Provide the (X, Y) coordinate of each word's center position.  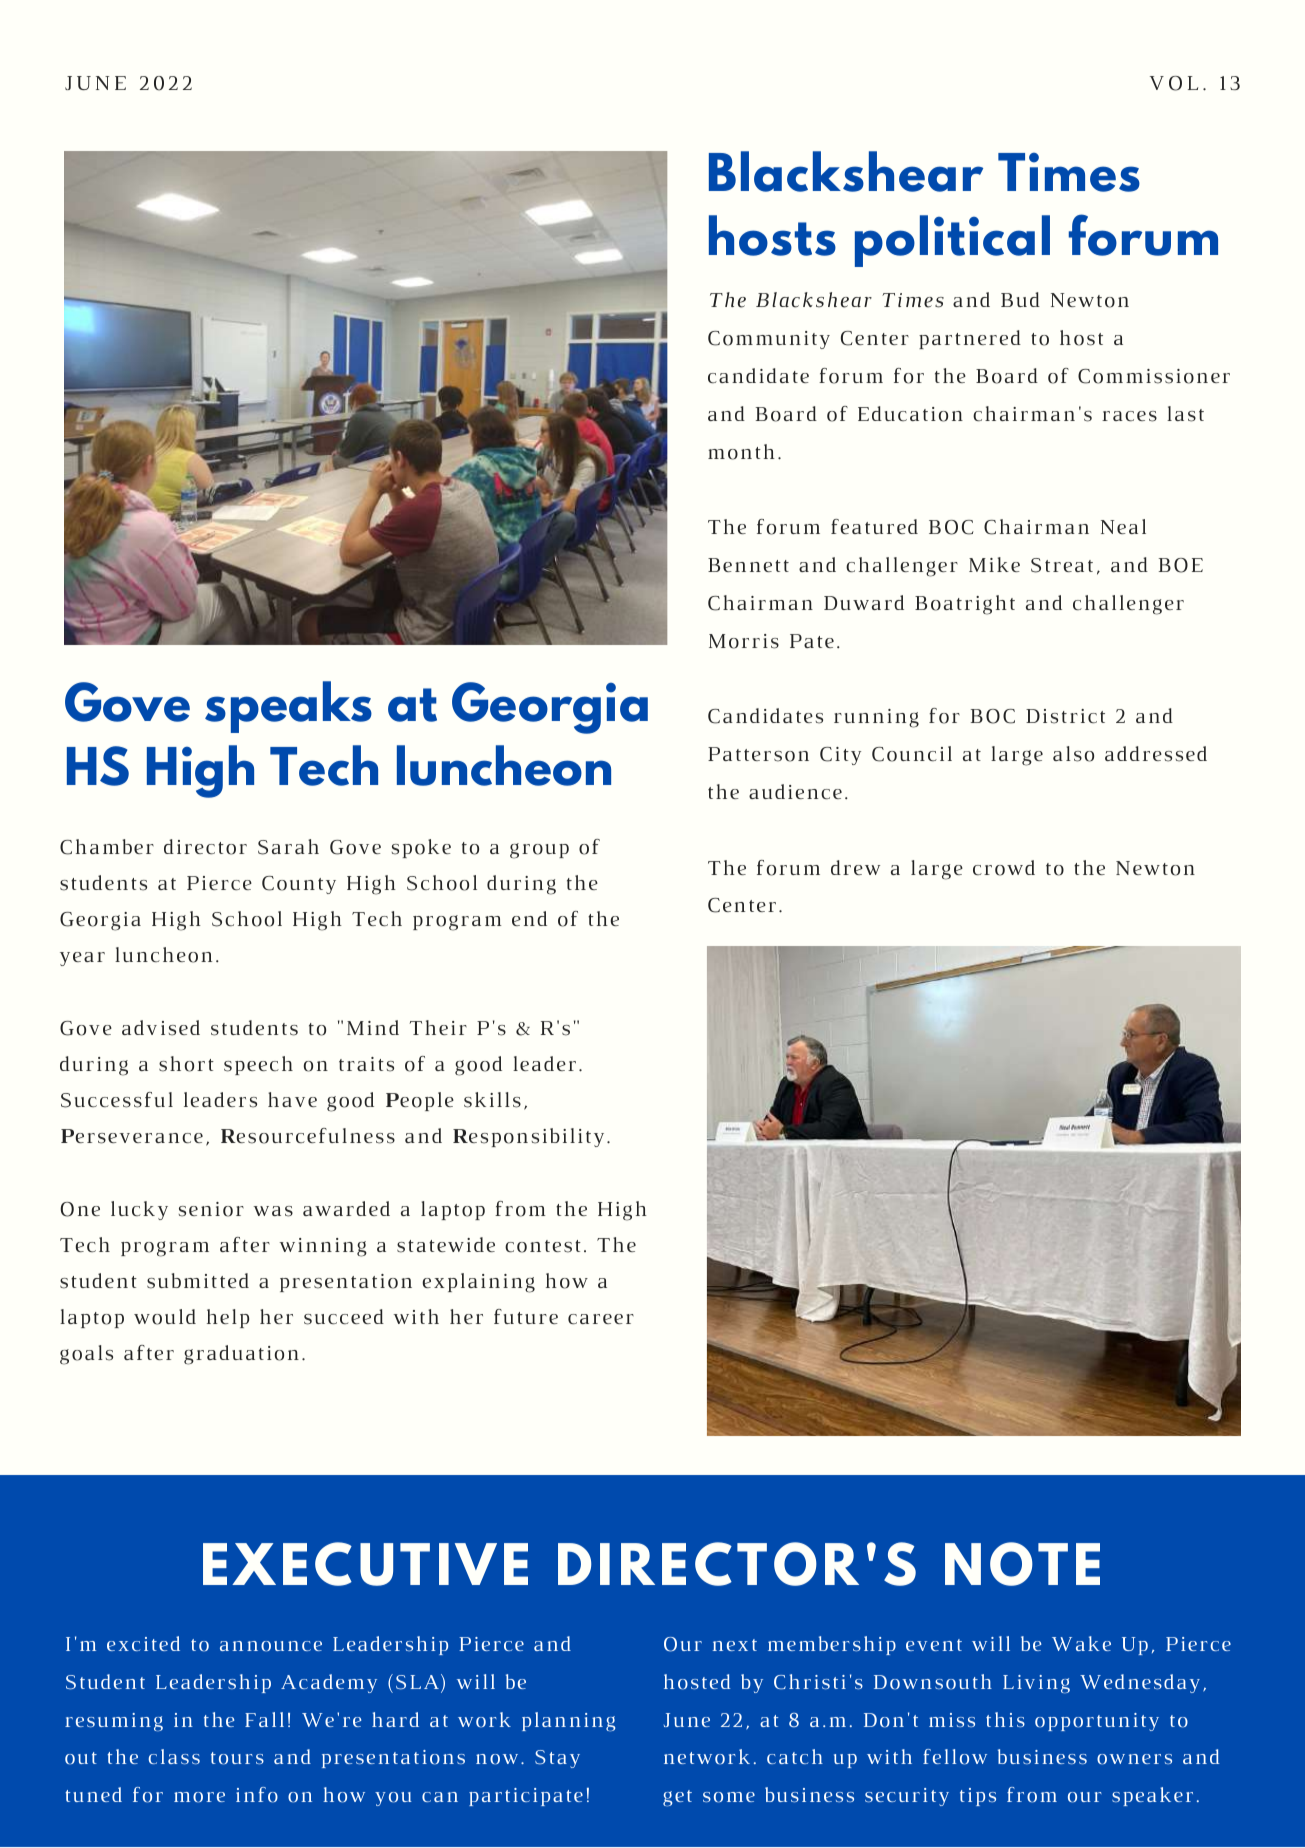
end (529, 918)
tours (237, 1758)
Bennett (748, 565)
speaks (288, 707)
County (299, 885)
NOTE (1022, 1564)
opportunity (1097, 1722)
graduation (241, 1355)
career (601, 1319)
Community (769, 340)
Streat (1062, 565)
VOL (1174, 83)
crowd (1004, 868)
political (952, 241)
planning (568, 1722)
